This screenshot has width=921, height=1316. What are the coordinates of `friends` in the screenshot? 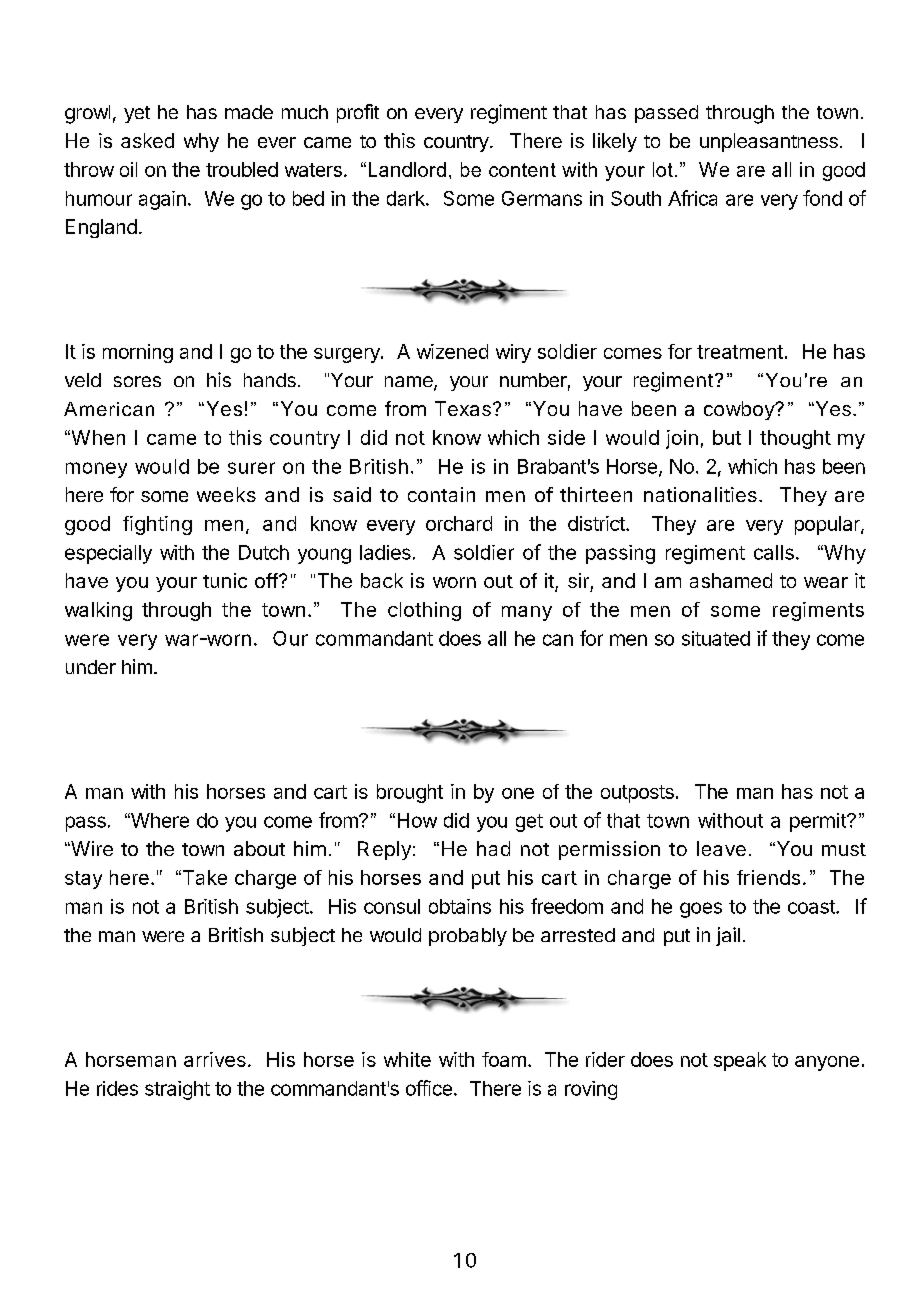 It's located at (768, 877).
